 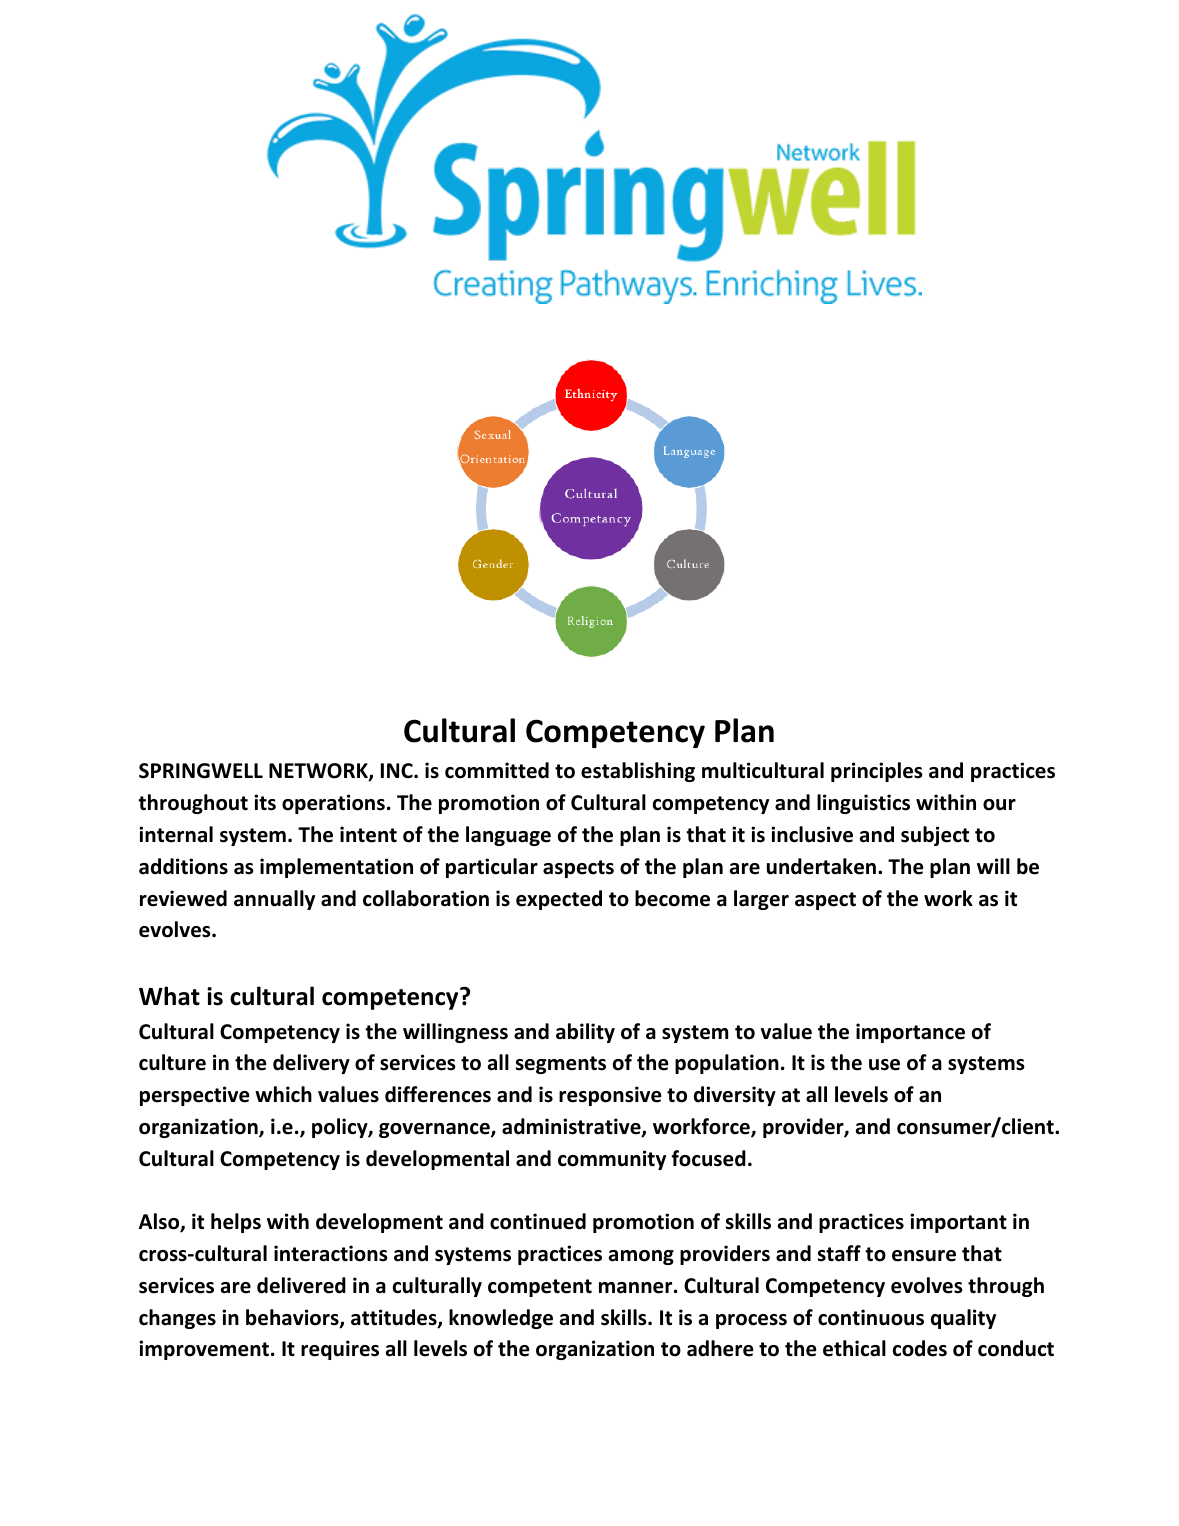 I want to click on delivery, so click(x=311, y=1064).
